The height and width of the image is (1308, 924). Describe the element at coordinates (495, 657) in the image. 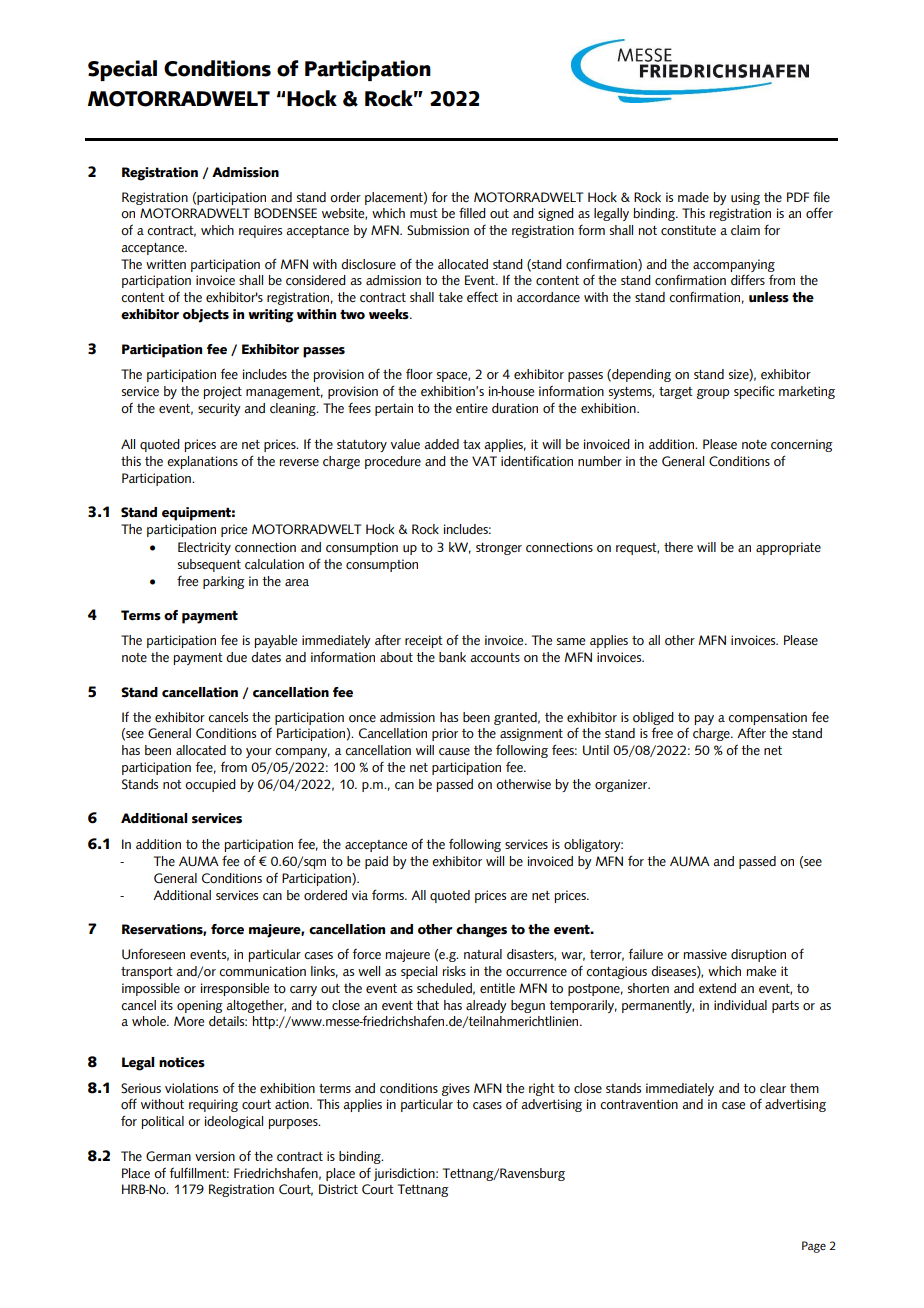

I see `accounts` at that location.
